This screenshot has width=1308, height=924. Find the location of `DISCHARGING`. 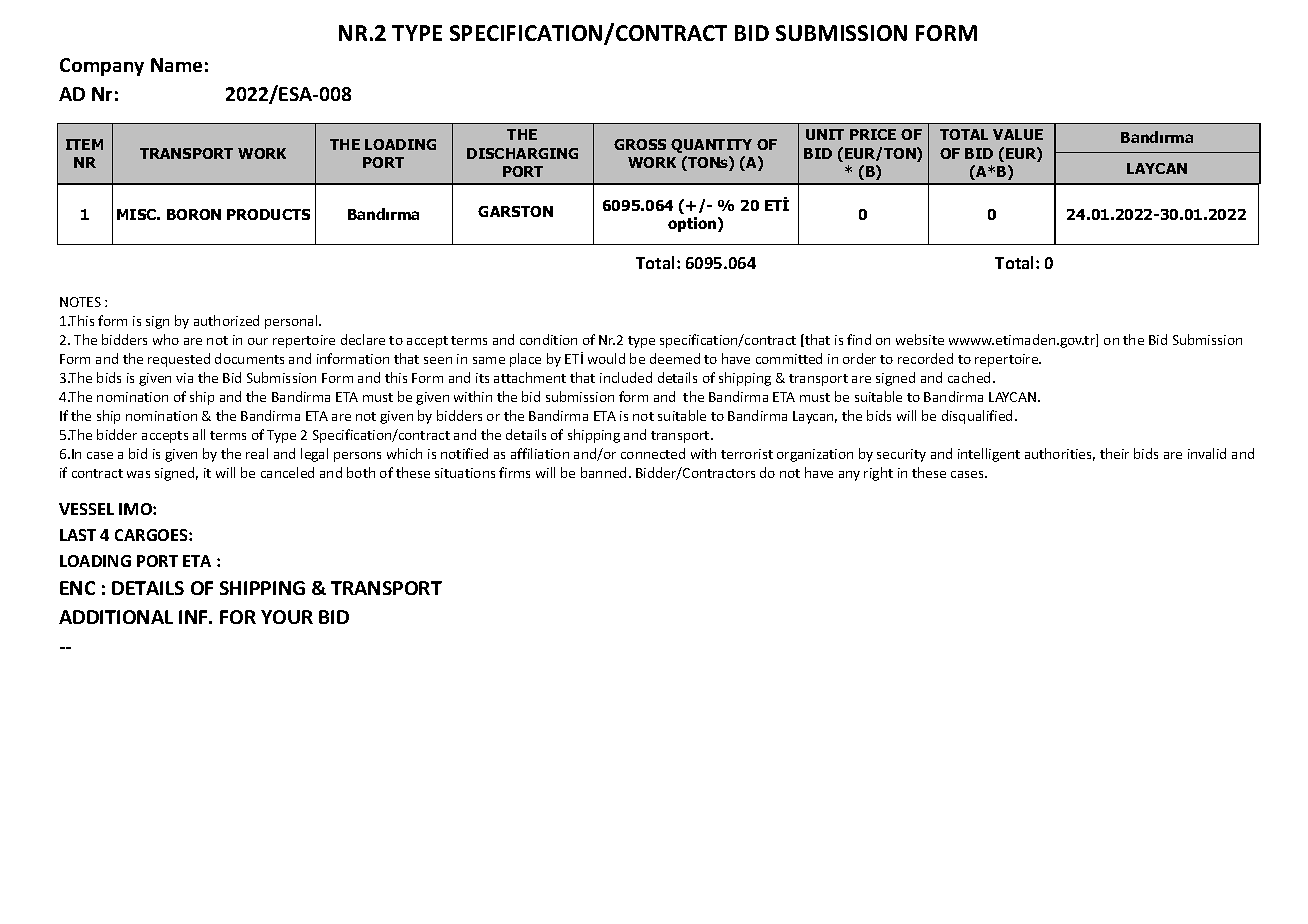

DISCHARGING is located at coordinates (522, 153).
